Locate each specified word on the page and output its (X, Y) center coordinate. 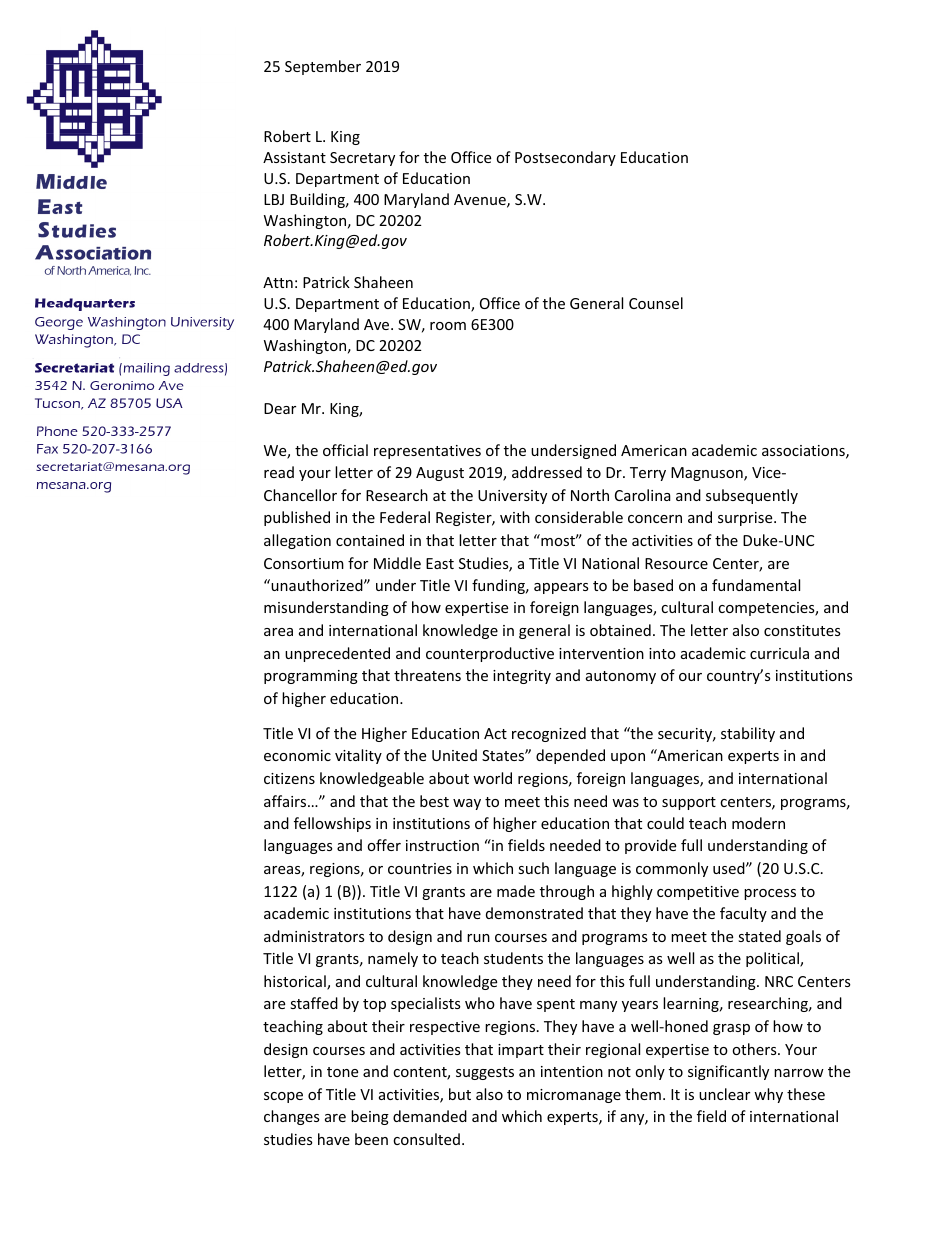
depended (570, 756)
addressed (547, 472)
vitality (358, 756)
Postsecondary (565, 158)
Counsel (656, 303)
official (345, 450)
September (323, 67)
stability (748, 734)
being (370, 1117)
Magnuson (708, 474)
